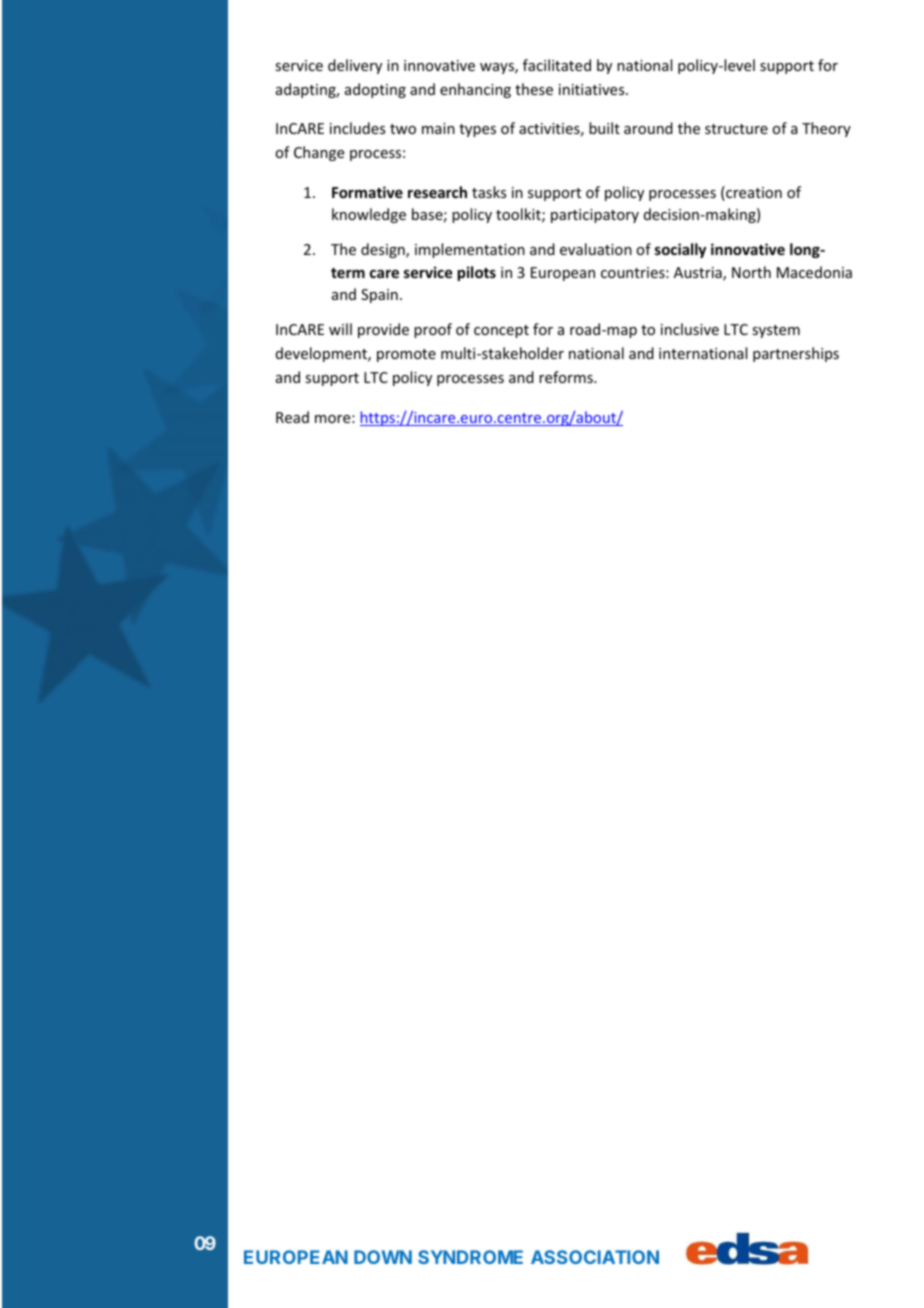 The height and width of the screenshot is (1308, 924). I want to click on reforms, so click(567, 377).
